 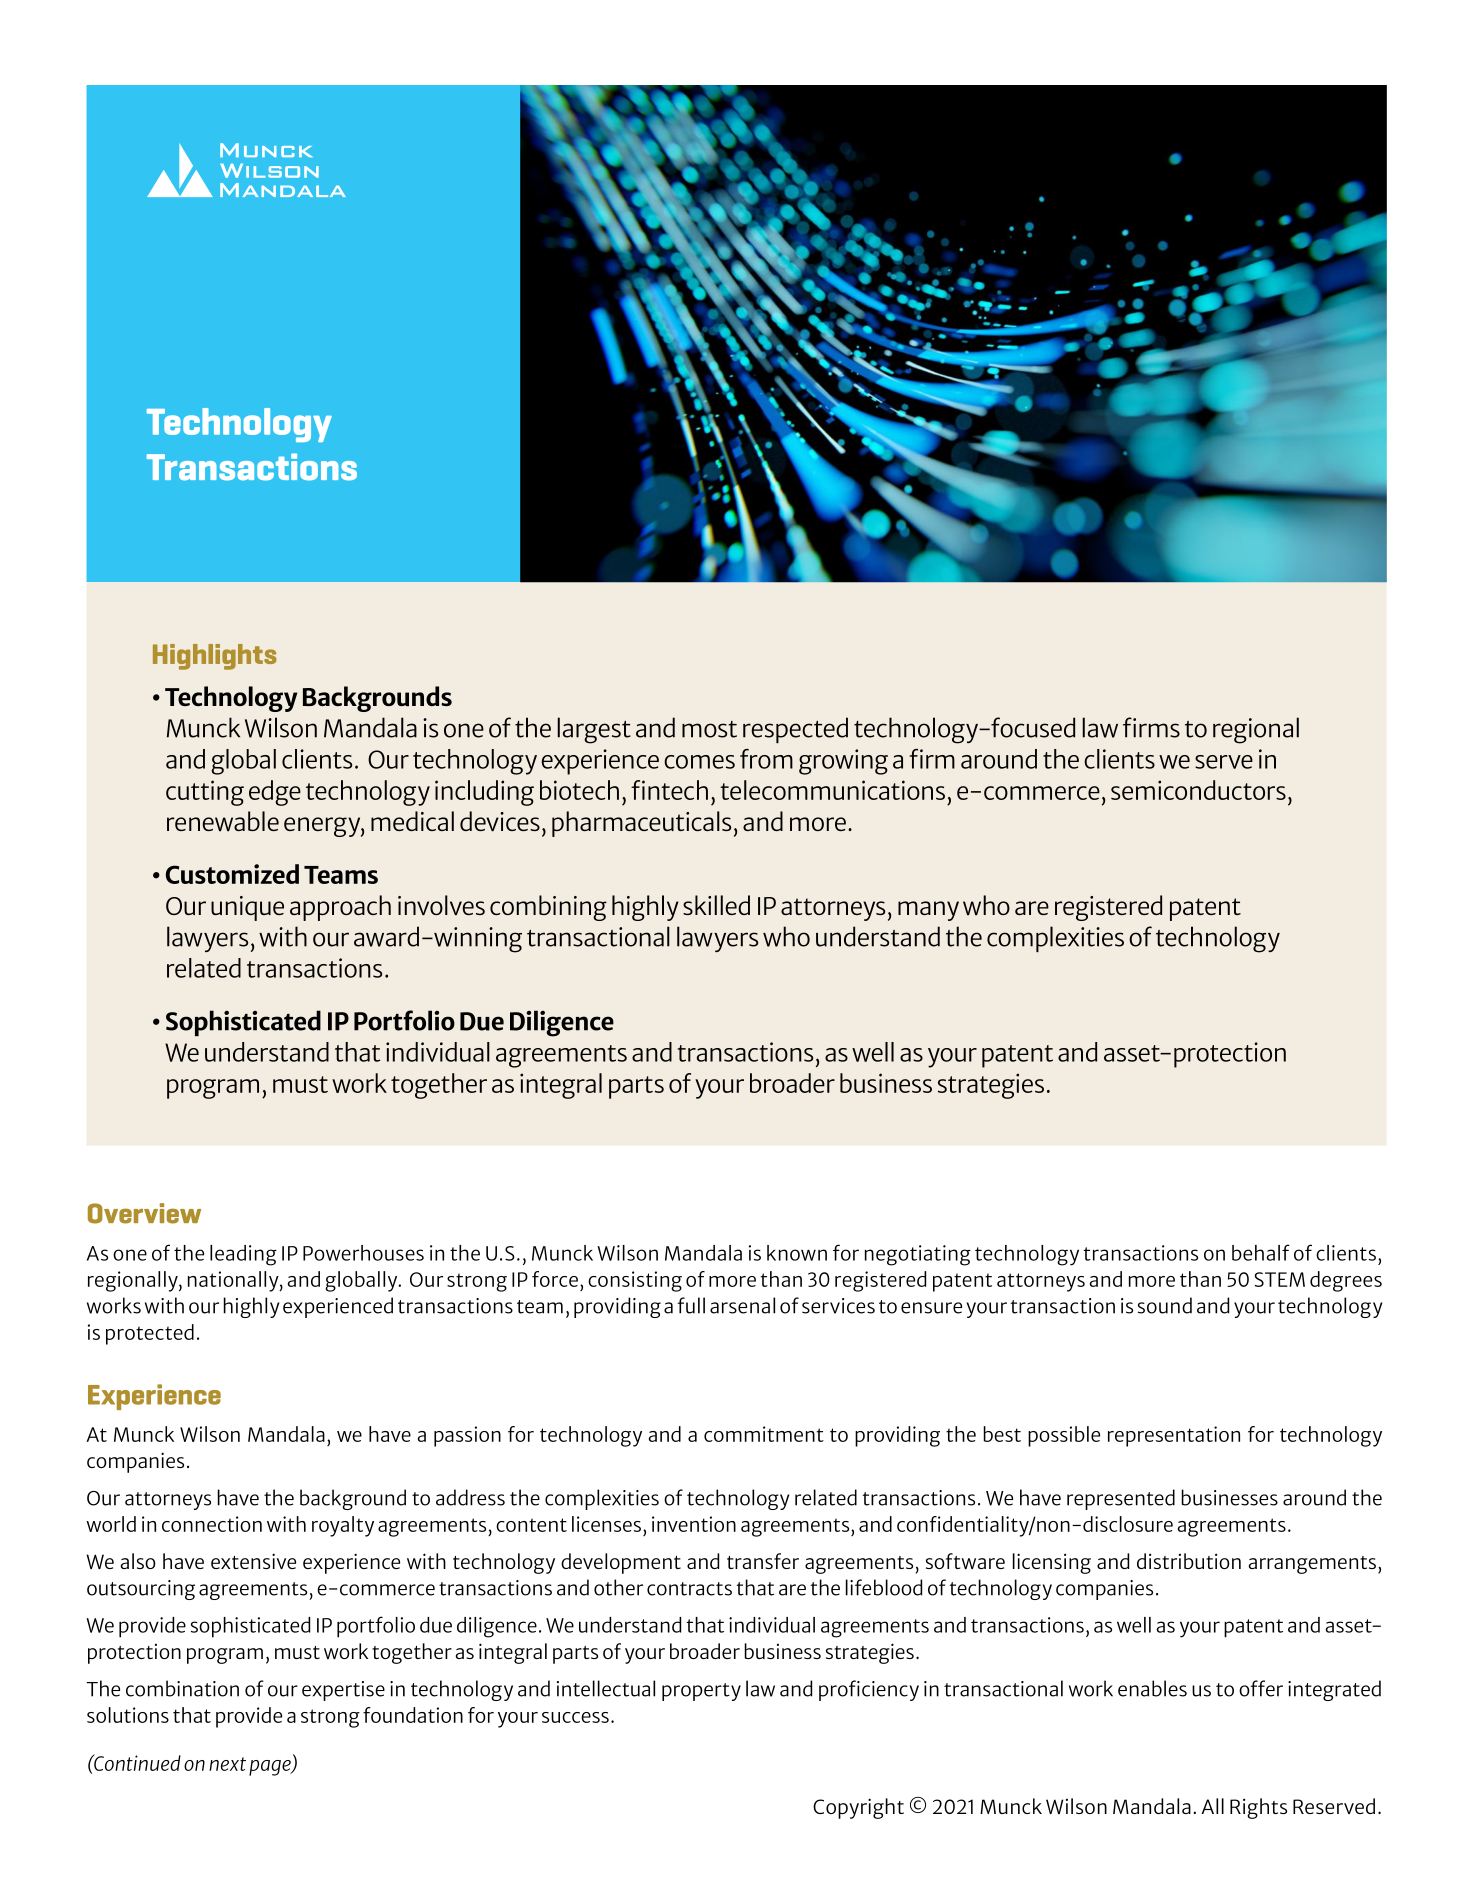 What do you see at coordinates (1261, 1252) in the screenshot?
I see `behalf` at bounding box center [1261, 1252].
